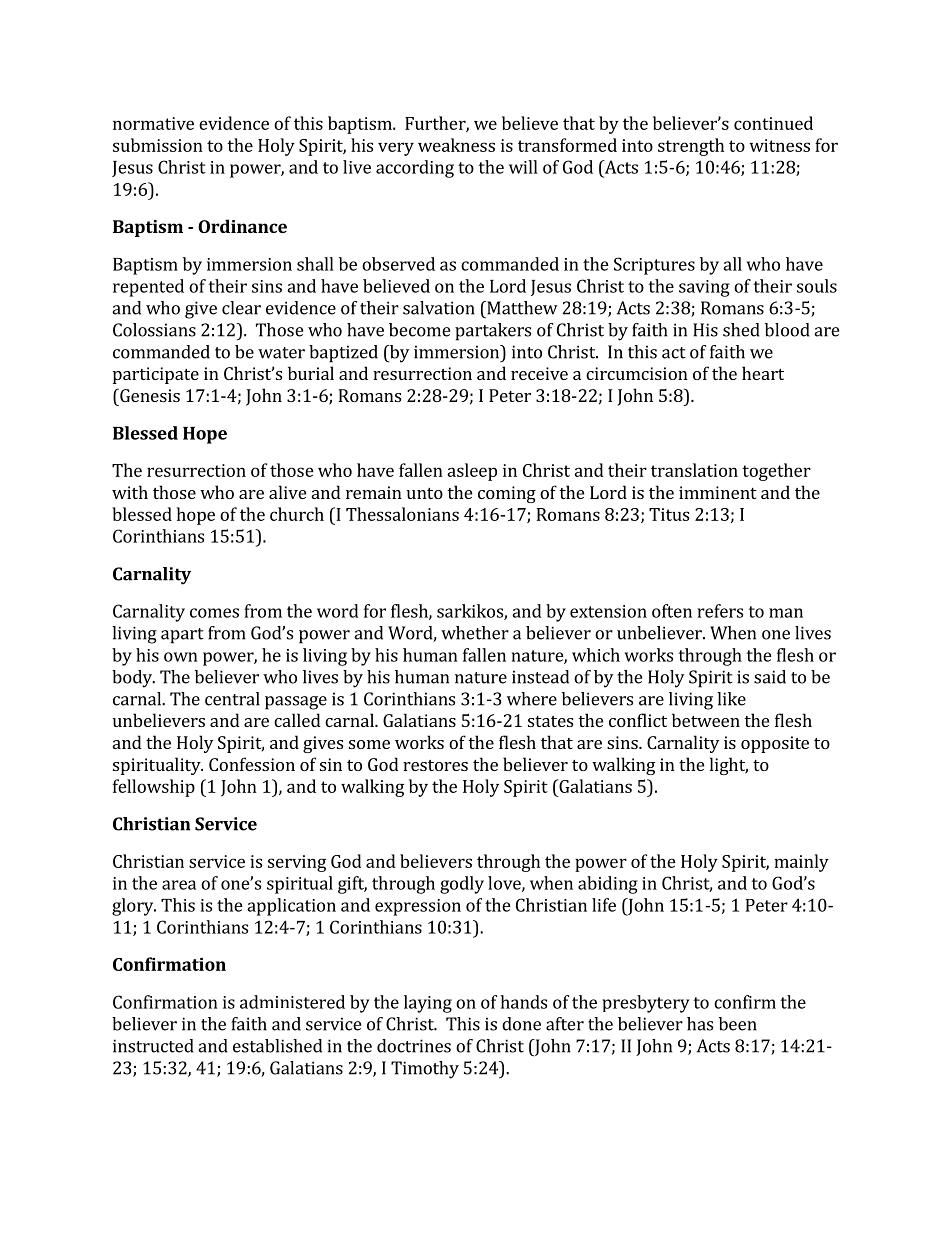 This page has height=1233, width=952. What do you see at coordinates (214, 613) in the page?
I see `comes` at bounding box center [214, 613].
